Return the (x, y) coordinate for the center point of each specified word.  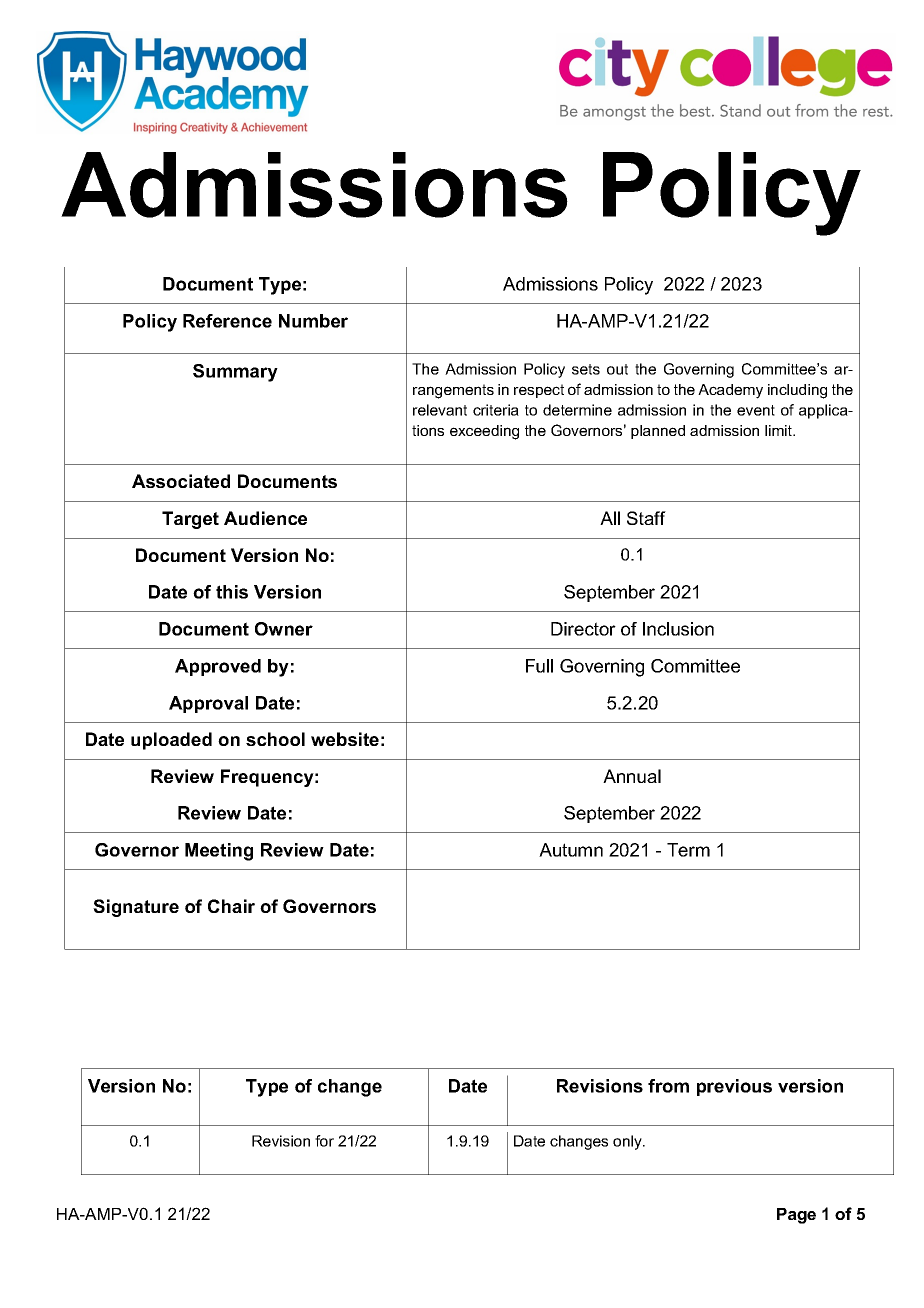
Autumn (571, 850)
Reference (227, 321)
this (232, 592)
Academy (730, 391)
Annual (632, 776)
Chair (231, 906)
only (628, 1142)
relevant (440, 410)
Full (539, 666)
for (324, 1141)
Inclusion (678, 629)
